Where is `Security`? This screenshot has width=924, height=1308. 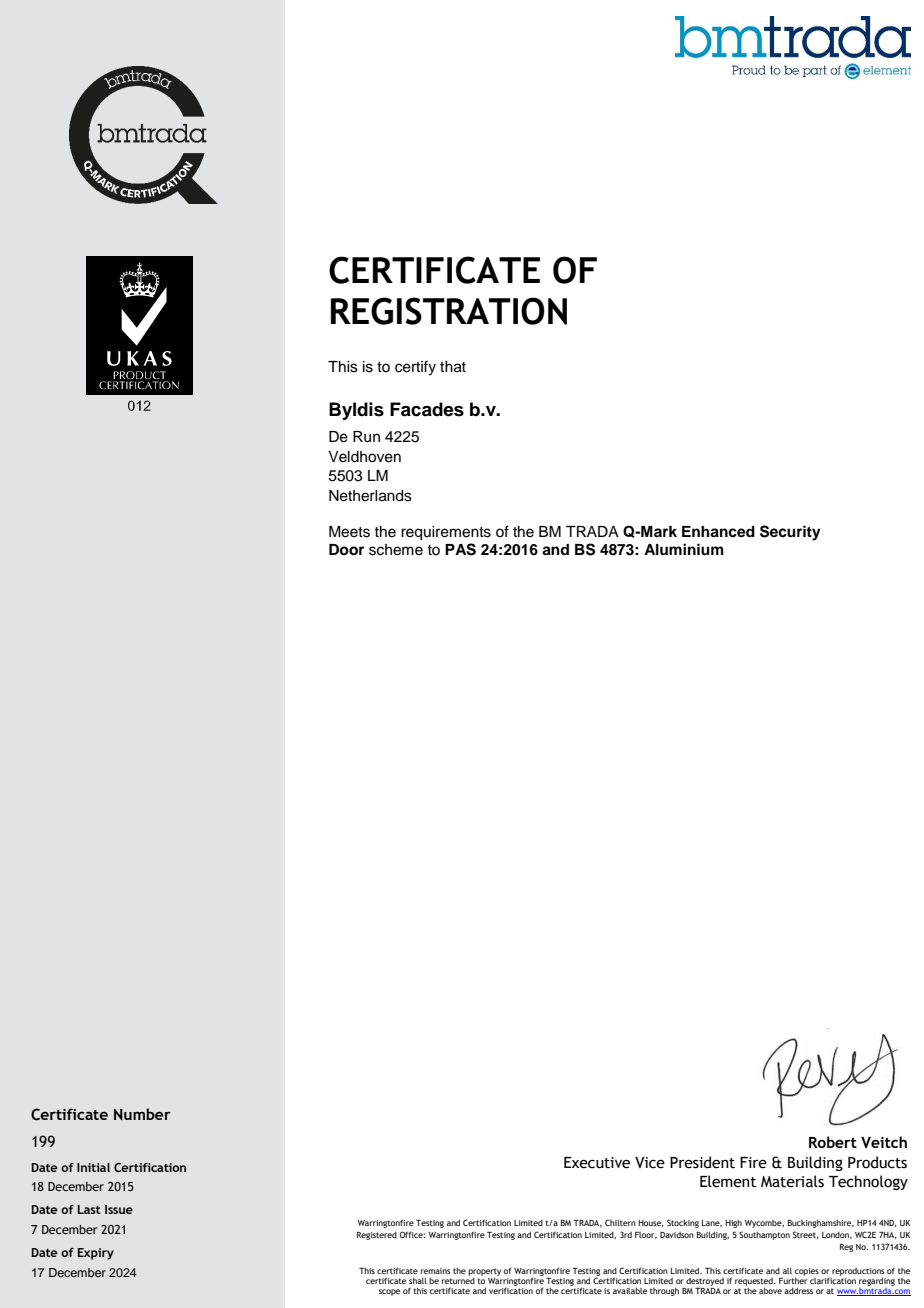 Security is located at coordinates (790, 533).
